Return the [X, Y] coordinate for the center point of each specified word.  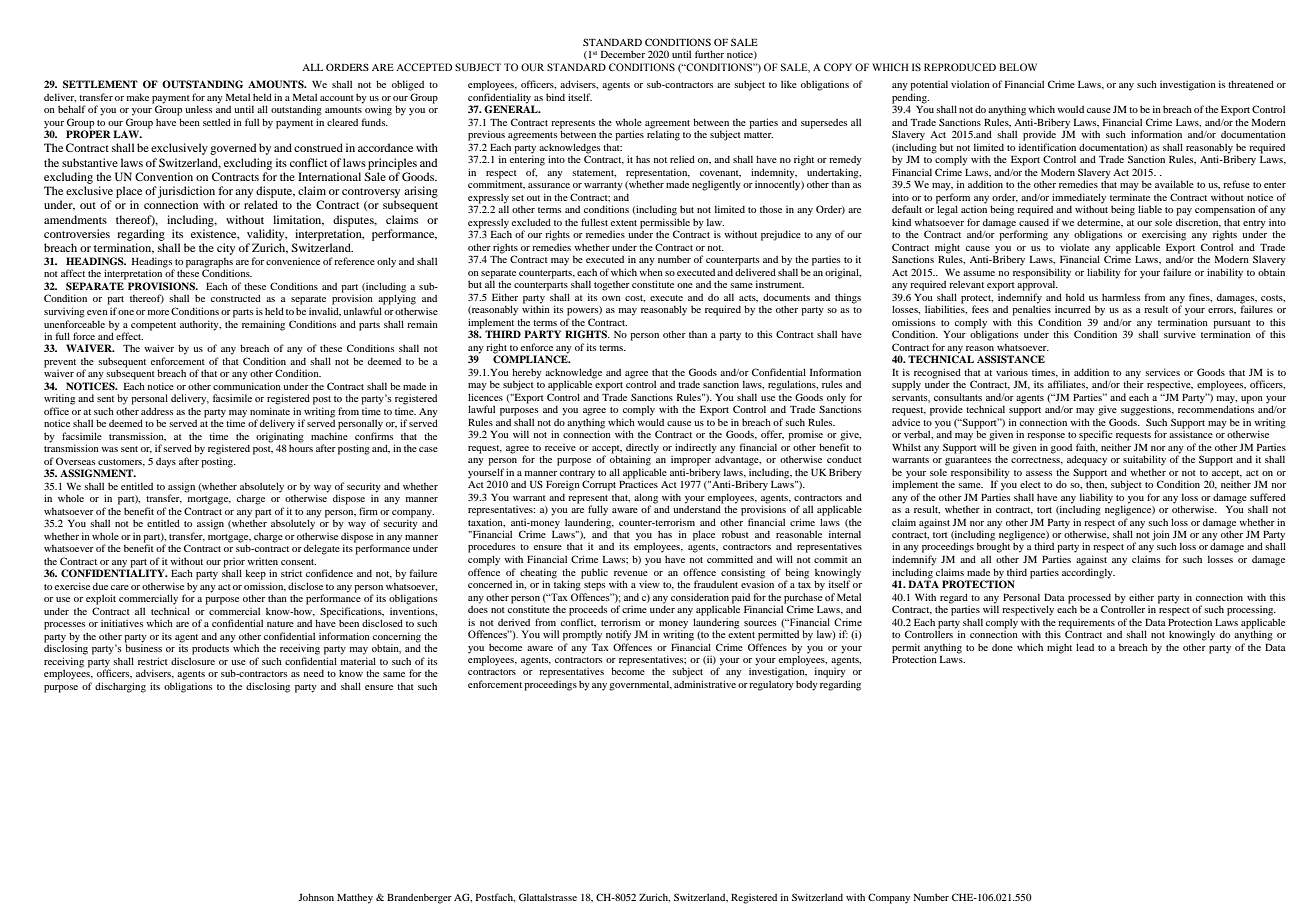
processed [1089, 599]
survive [1180, 334]
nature [280, 624]
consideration [700, 597]
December [623, 54]
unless [198, 109]
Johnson [316, 897]
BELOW [1018, 67]
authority [200, 325]
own [611, 298]
